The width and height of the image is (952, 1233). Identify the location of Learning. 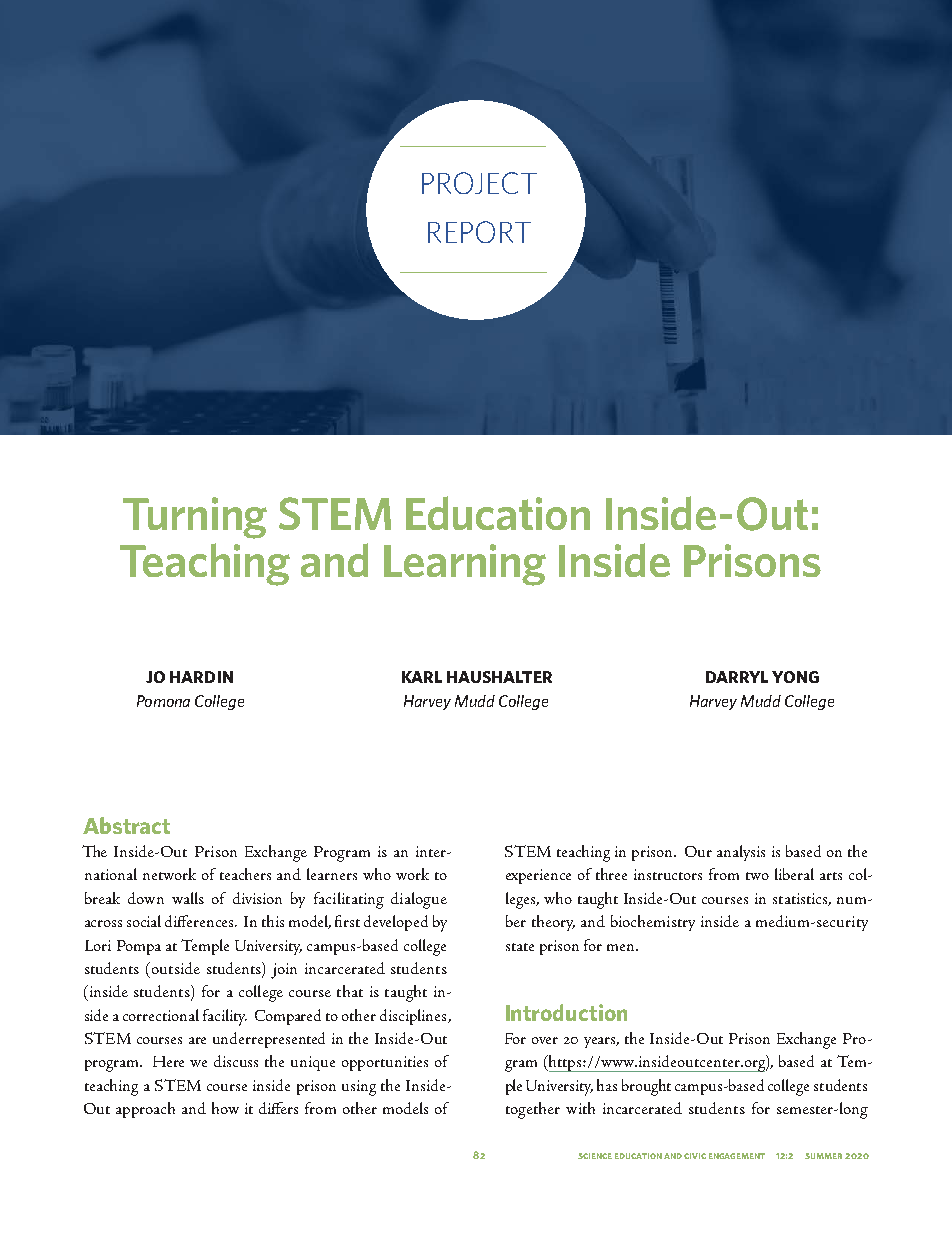
(465, 565).
